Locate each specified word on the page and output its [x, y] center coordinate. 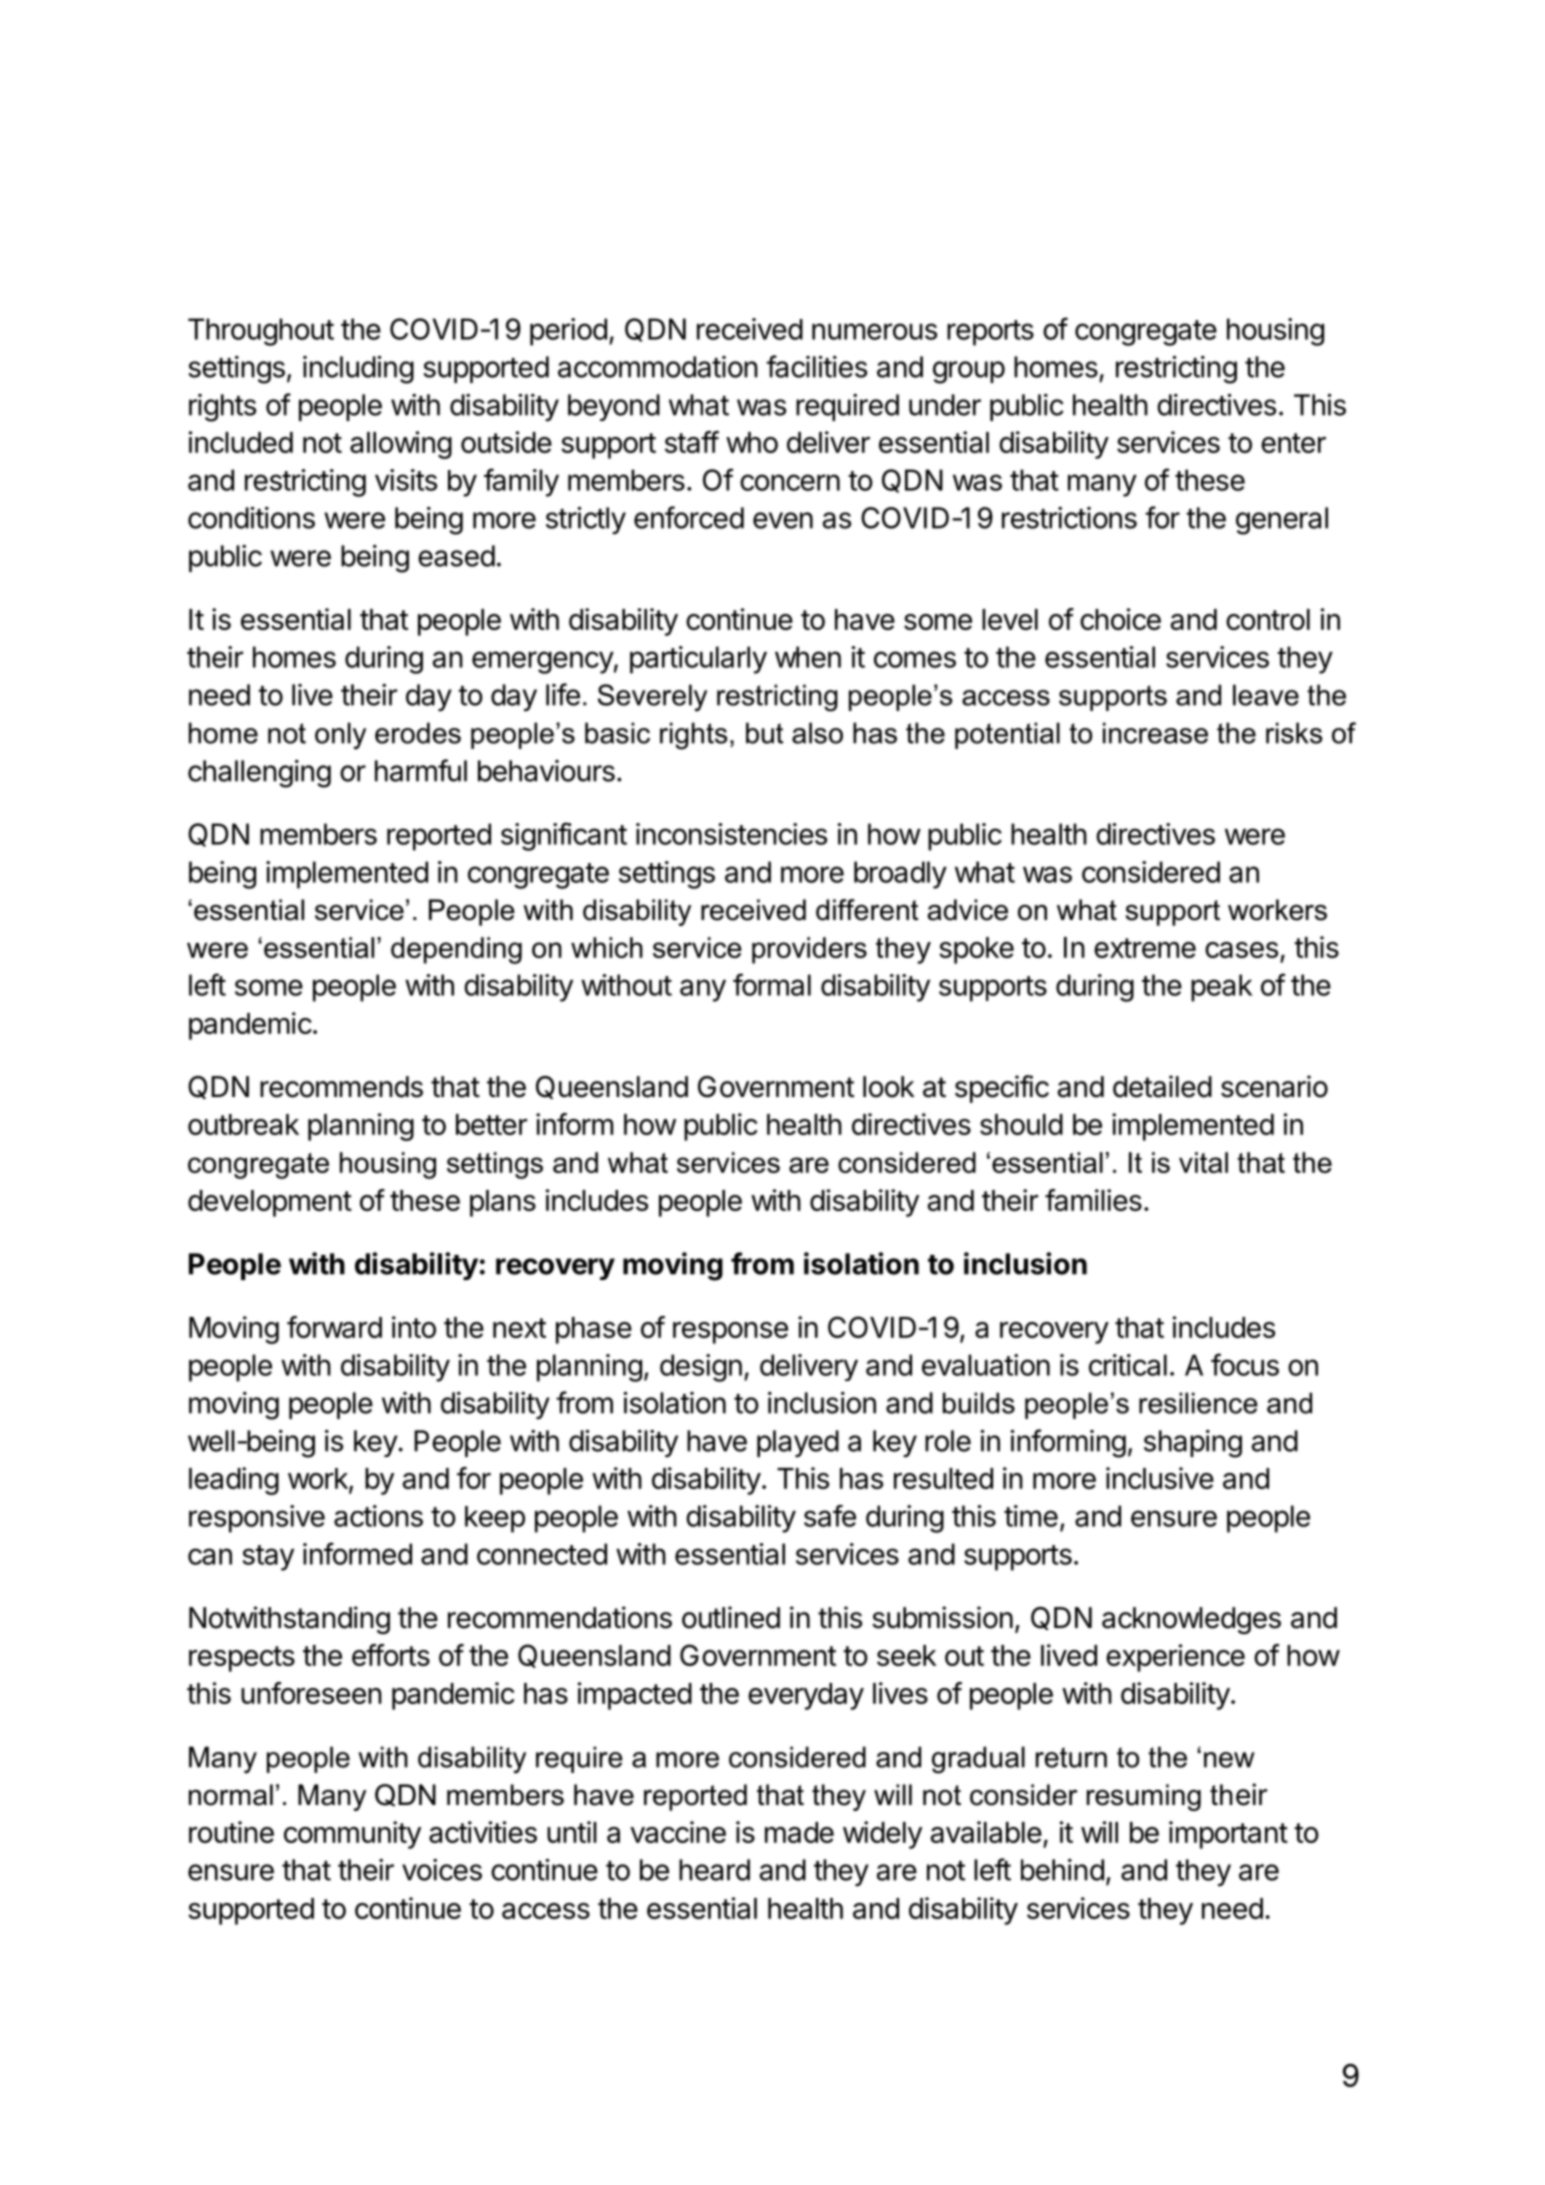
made [799, 1832]
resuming [1144, 1797]
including [358, 370]
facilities [816, 366]
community [352, 1835]
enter [1293, 443]
